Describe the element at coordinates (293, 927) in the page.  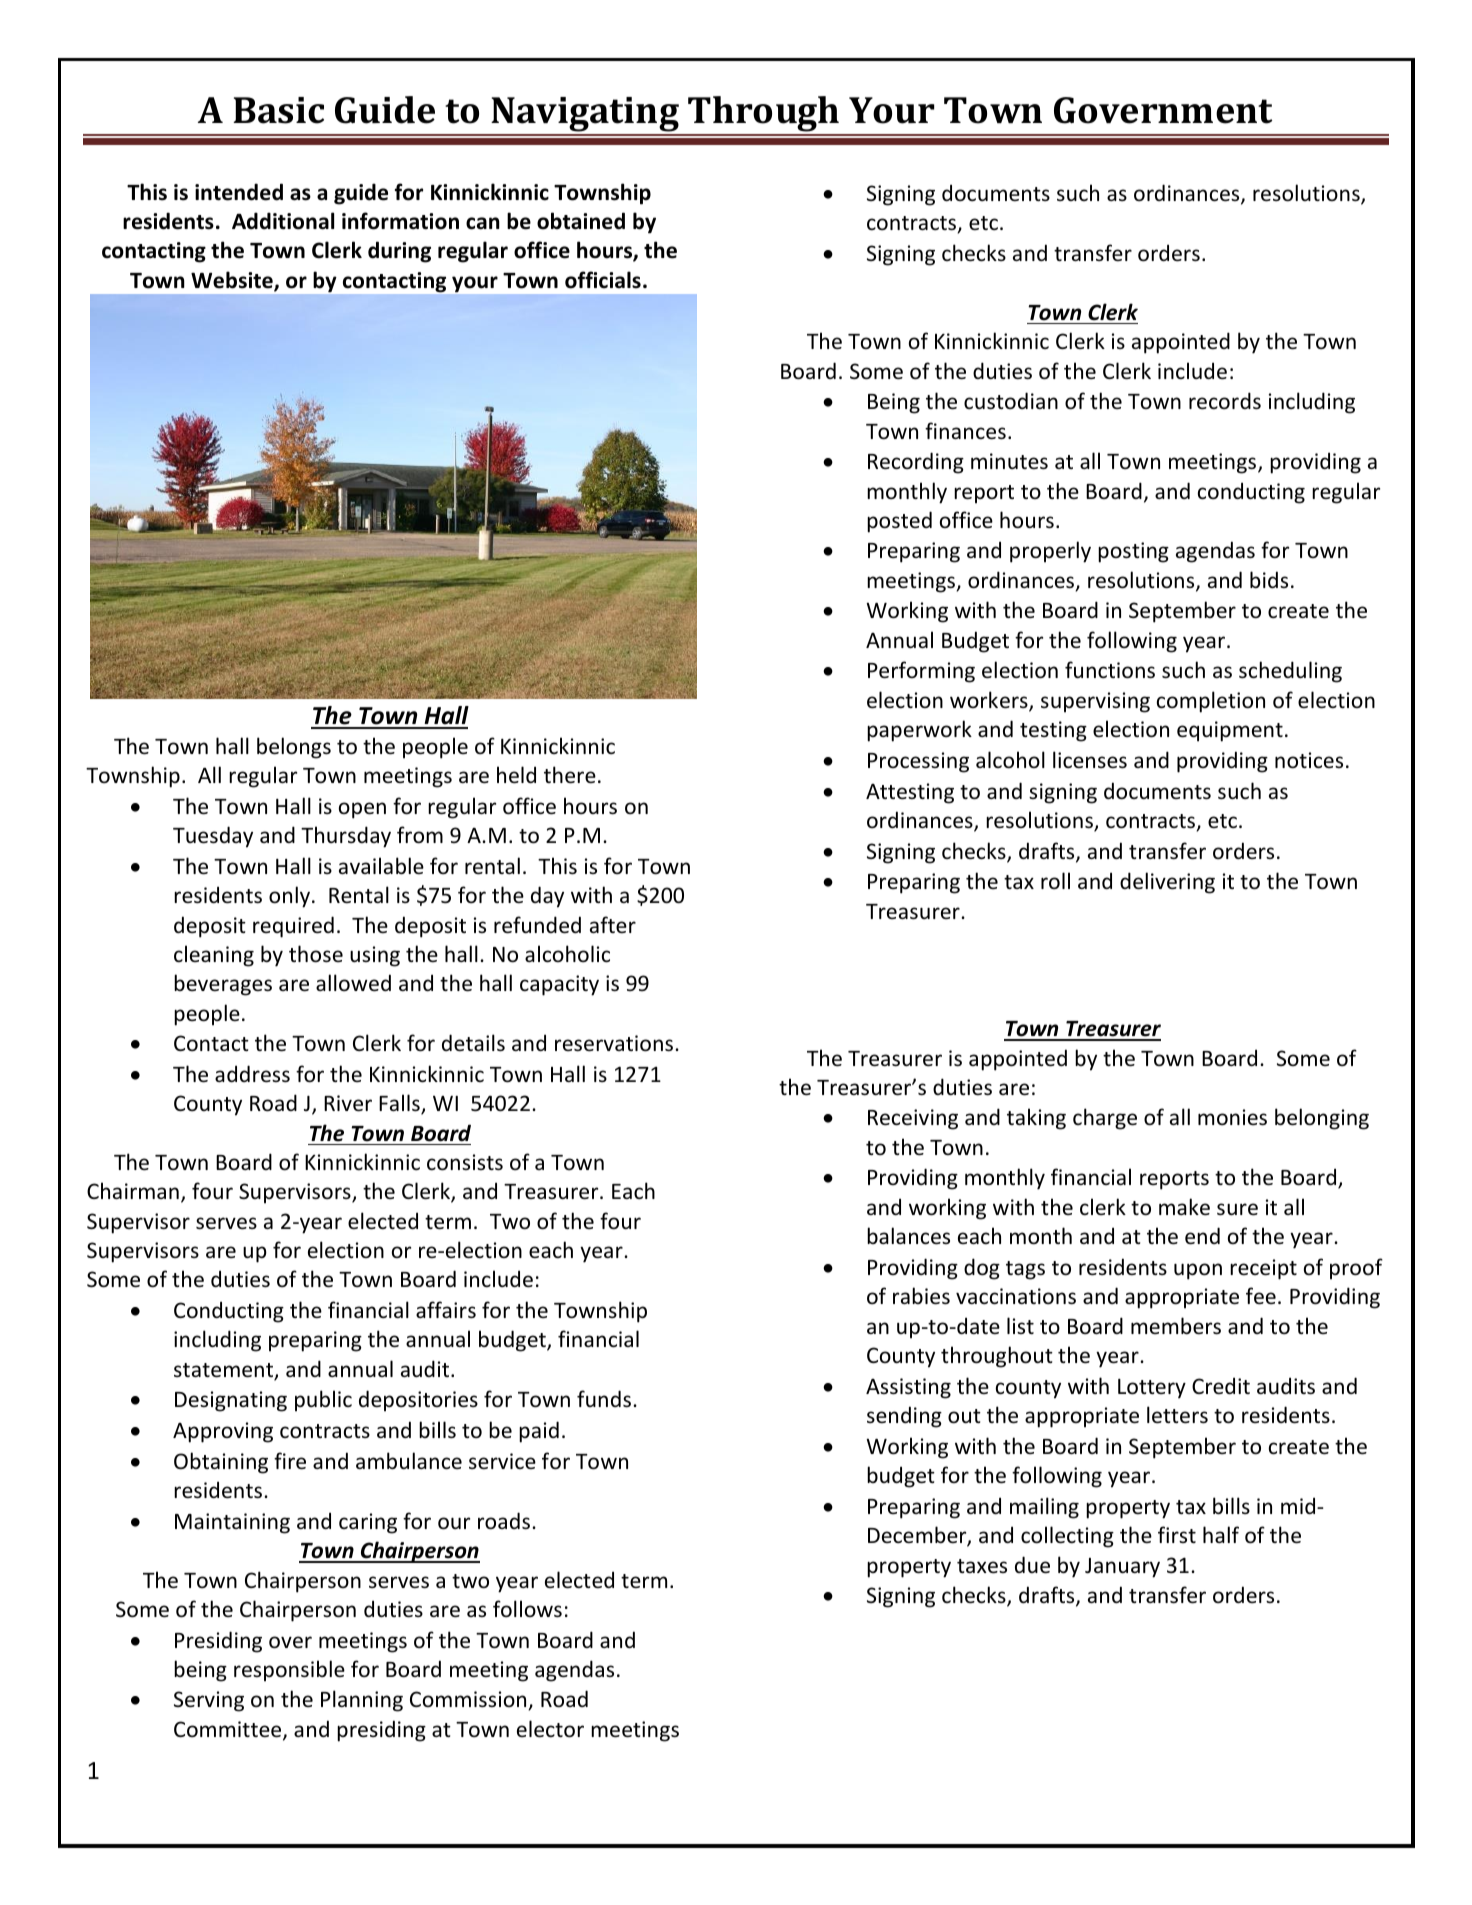
I see `required` at that location.
